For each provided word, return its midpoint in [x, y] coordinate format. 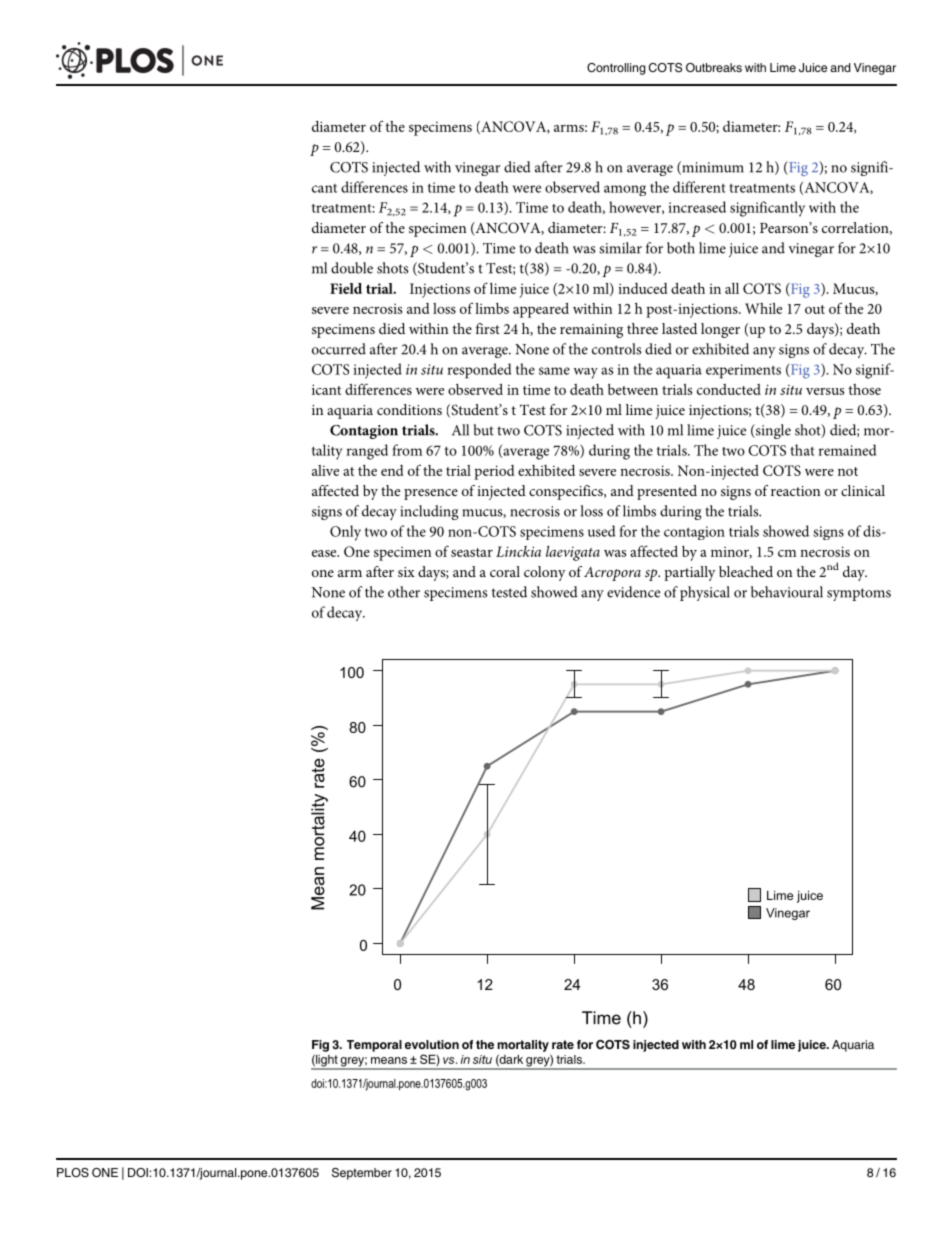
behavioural [787, 592]
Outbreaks [714, 67]
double [352, 268]
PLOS [73, 1173]
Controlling [616, 69]
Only [345, 533]
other [404, 592]
